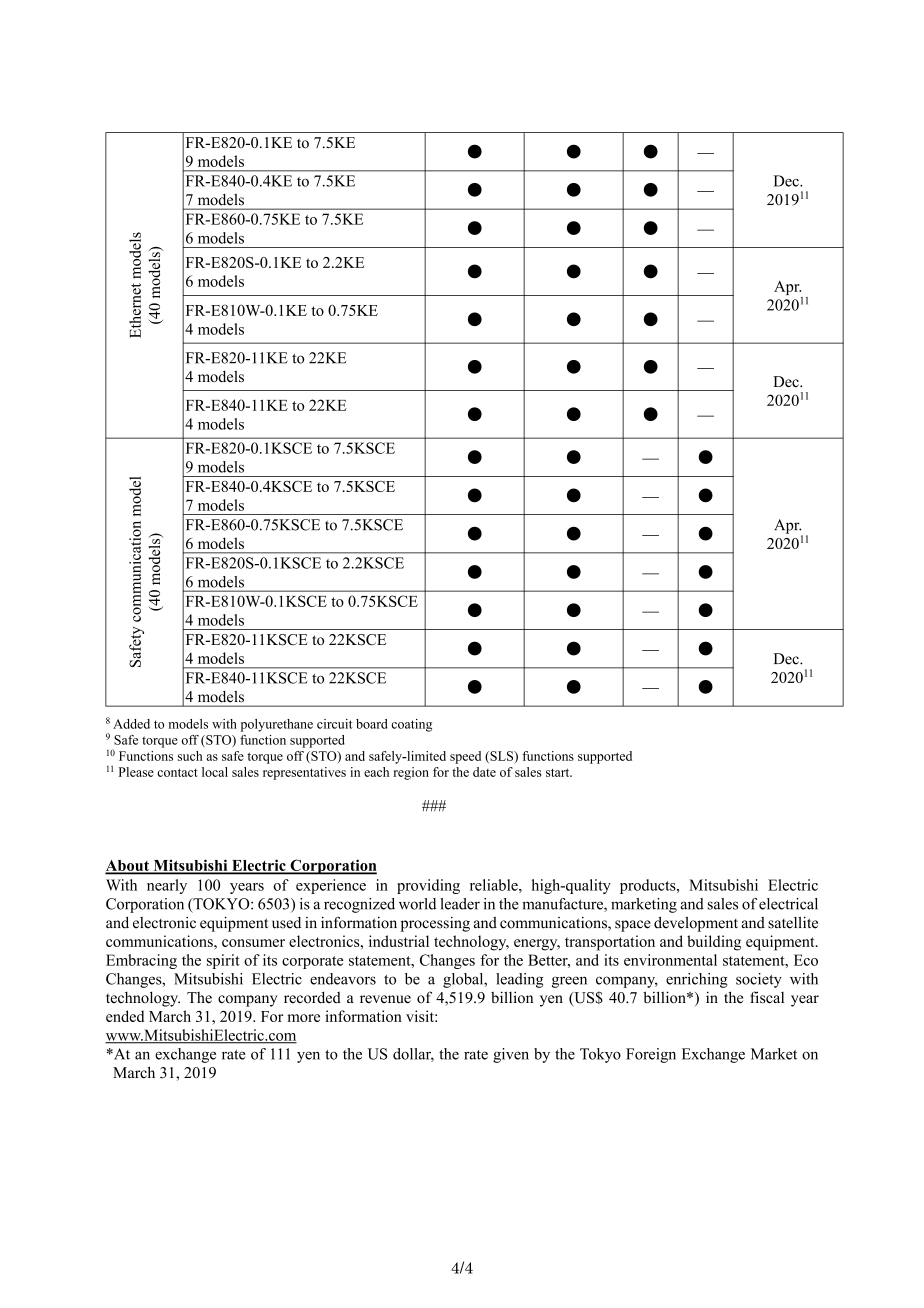 This image has height=1308, width=924. Describe the element at coordinates (223, 961) in the image. I see `spirit` at that location.
